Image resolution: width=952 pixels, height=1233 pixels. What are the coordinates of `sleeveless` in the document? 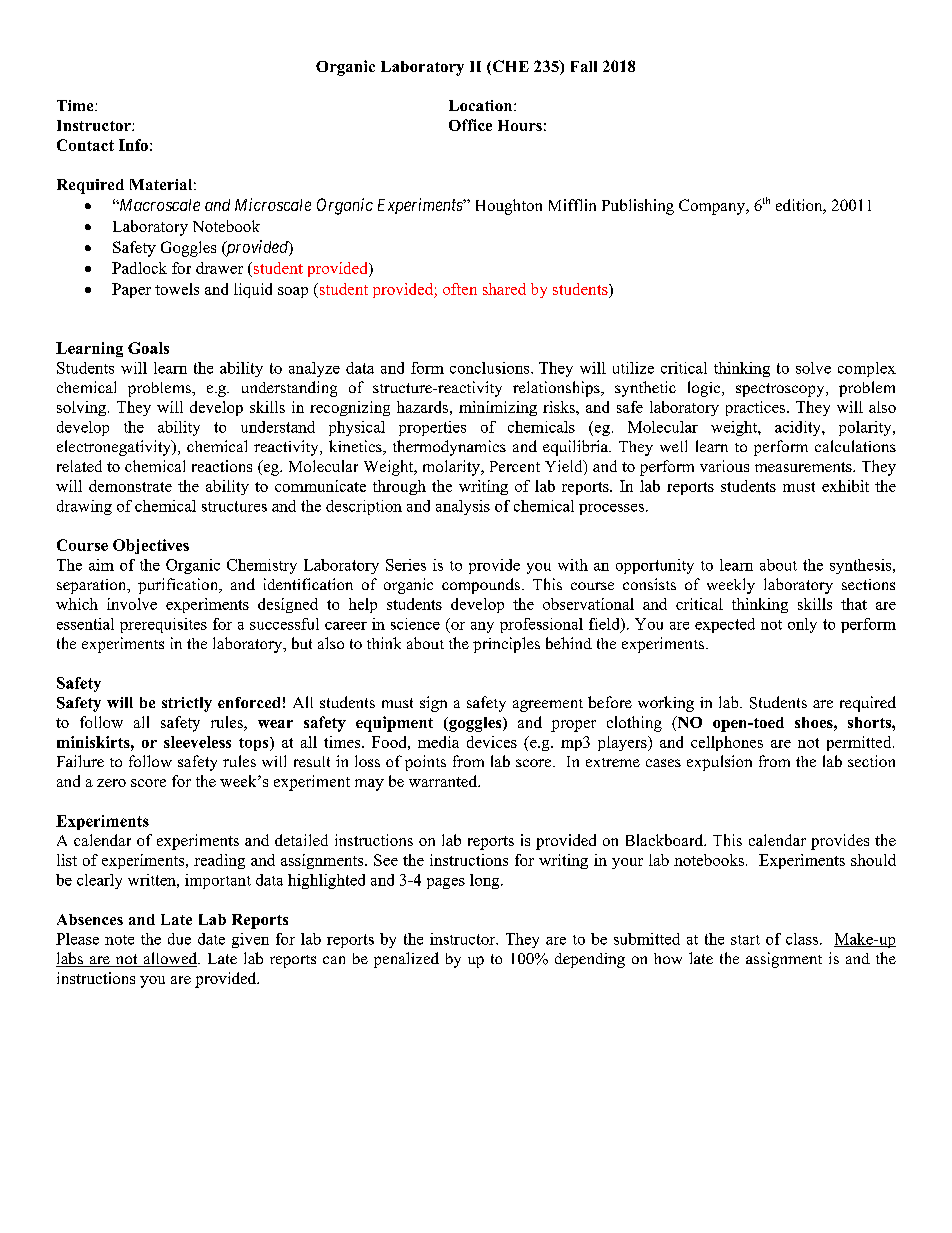 It's located at (197, 742).
